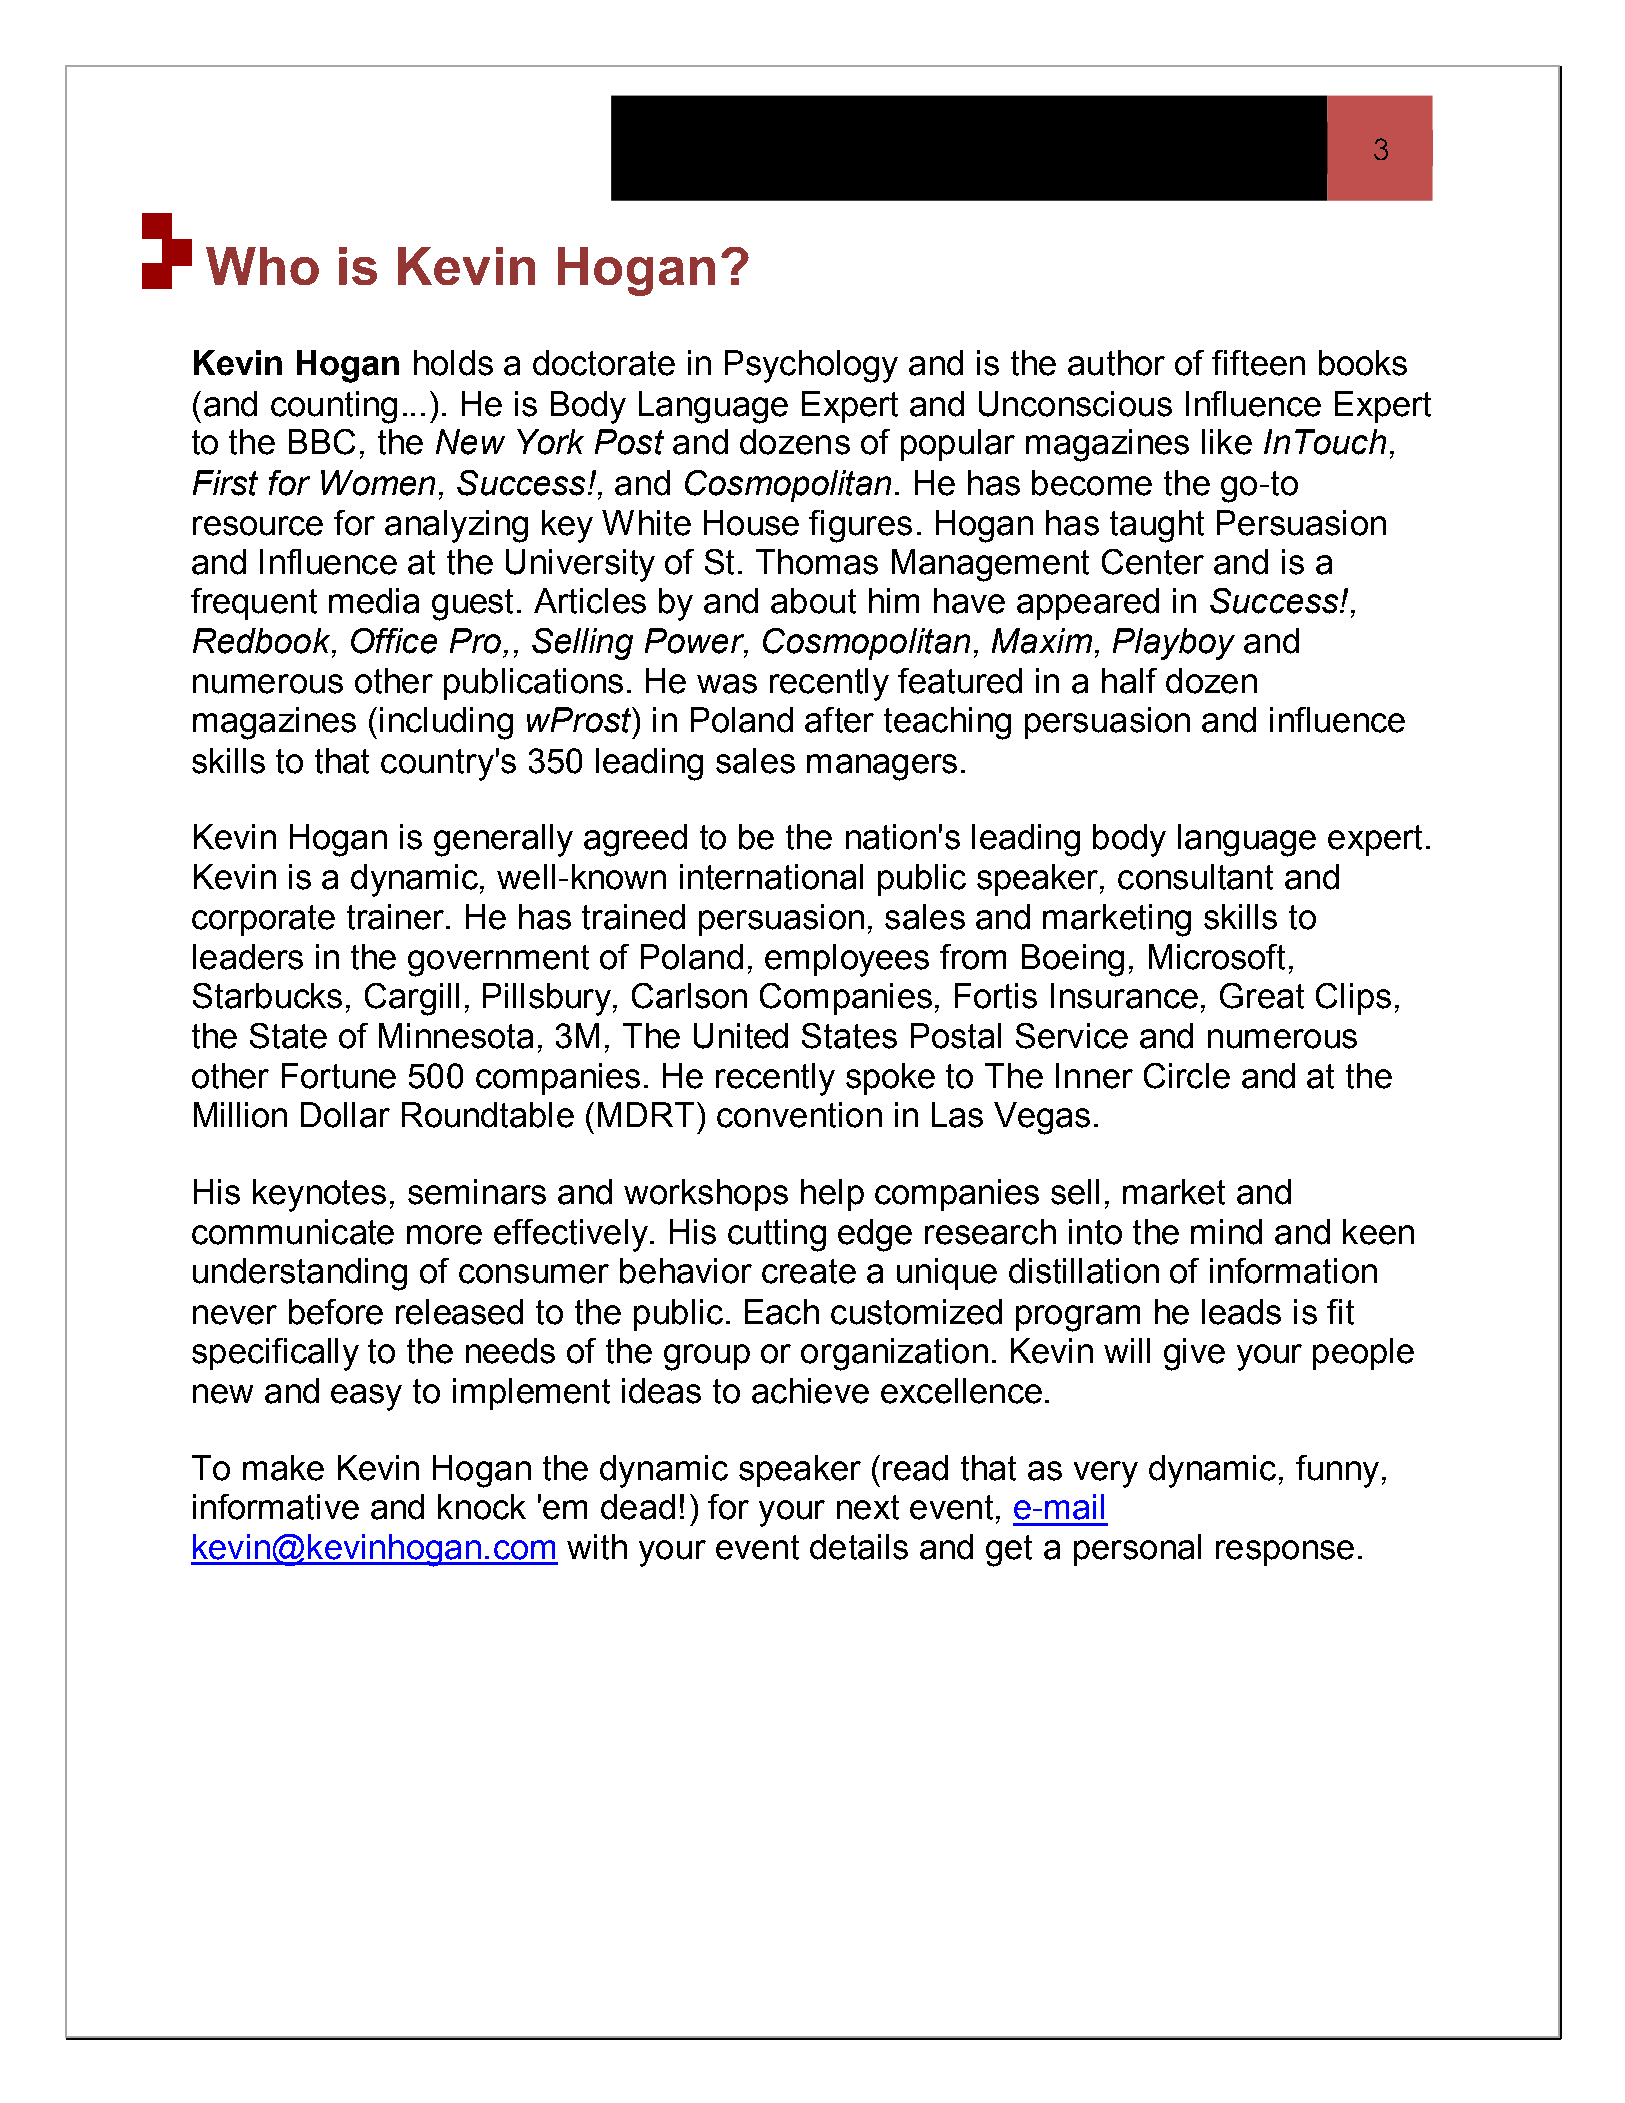  What do you see at coordinates (1258, 363) in the screenshot?
I see `fifteen` at bounding box center [1258, 363].
